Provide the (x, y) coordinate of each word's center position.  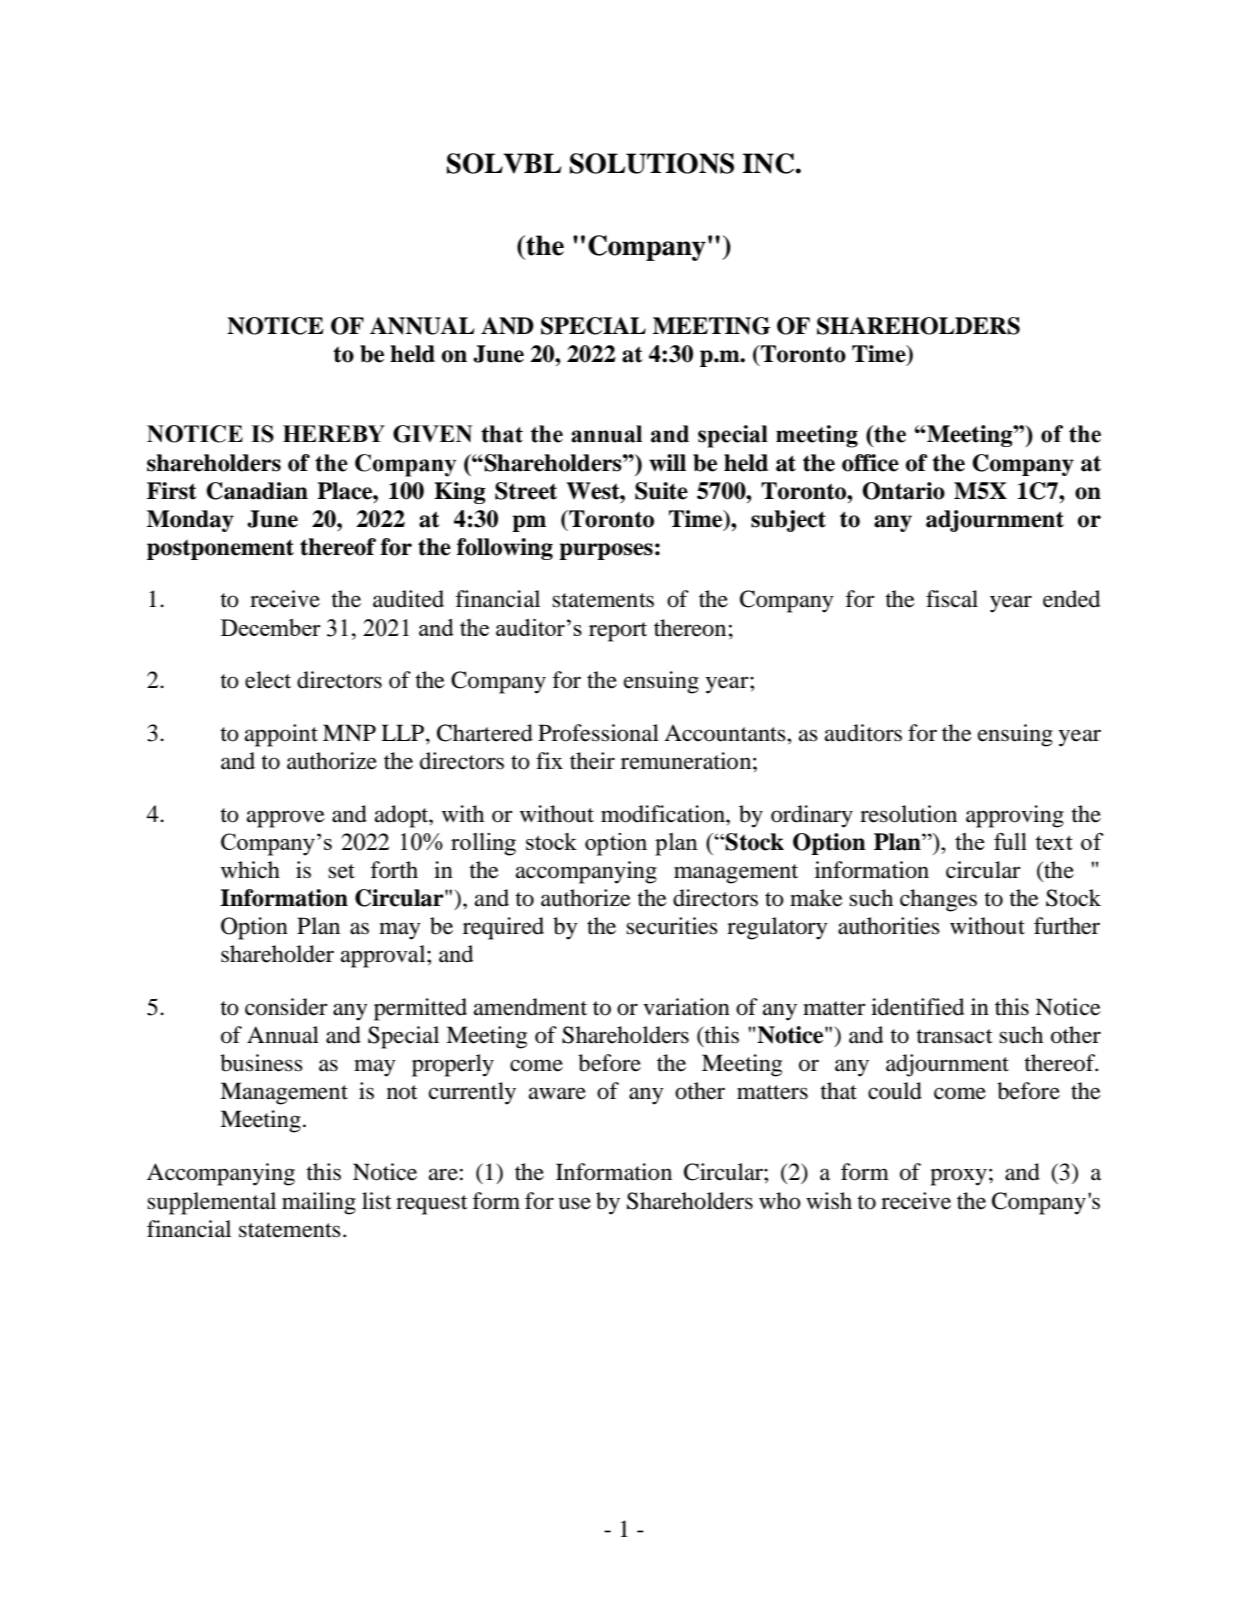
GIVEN (433, 434)
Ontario (903, 491)
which (250, 870)
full (1010, 841)
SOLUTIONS (652, 163)
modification (664, 814)
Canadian (257, 491)
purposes (606, 551)
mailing (319, 1203)
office (870, 463)
